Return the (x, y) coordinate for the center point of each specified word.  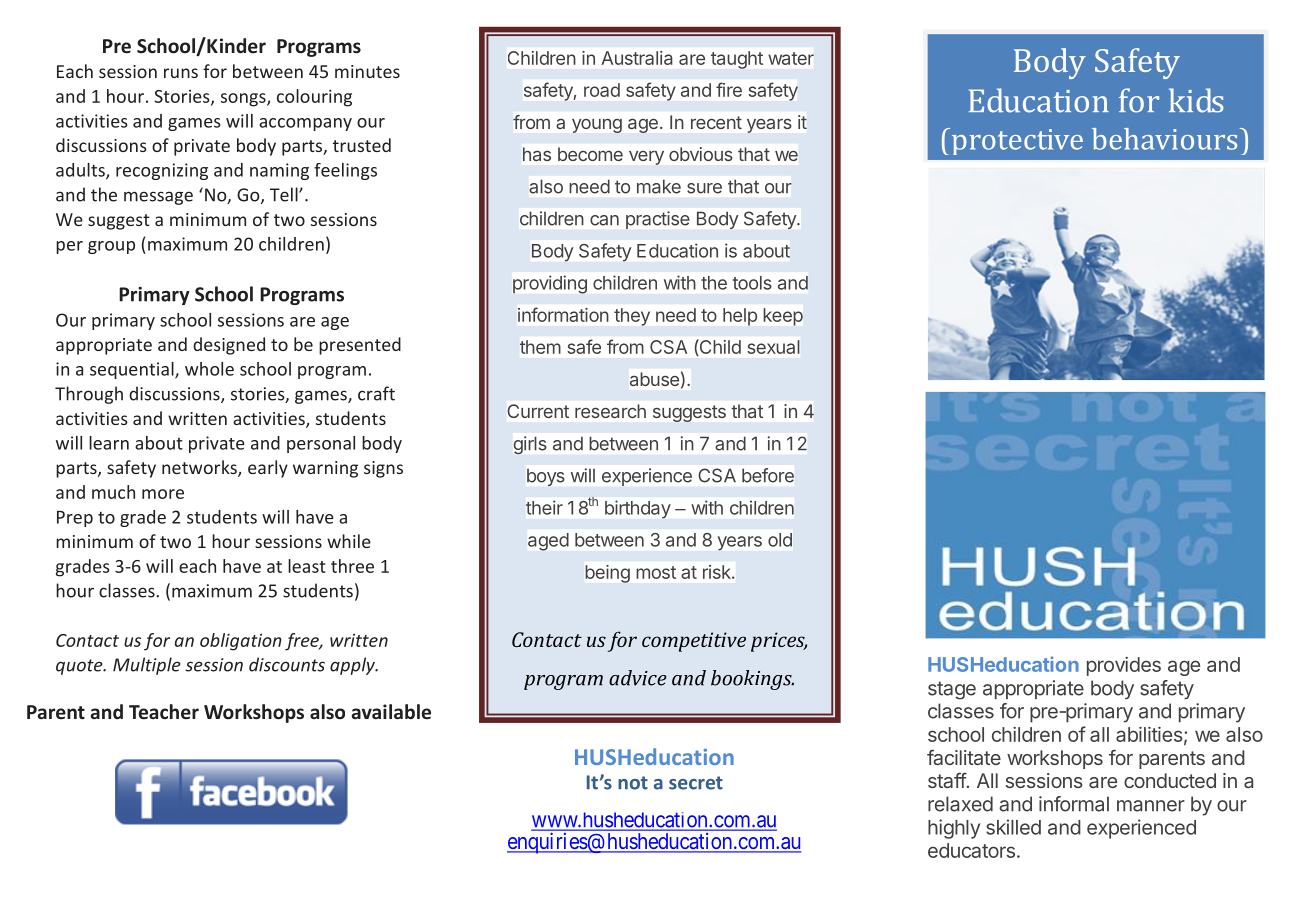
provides (1124, 666)
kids (1196, 100)
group (111, 247)
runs (181, 73)
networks (200, 468)
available (391, 712)
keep (783, 317)
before (768, 475)
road (602, 90)
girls (530, 445)
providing (550, 285)
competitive (694, 642)
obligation (241, 642)
